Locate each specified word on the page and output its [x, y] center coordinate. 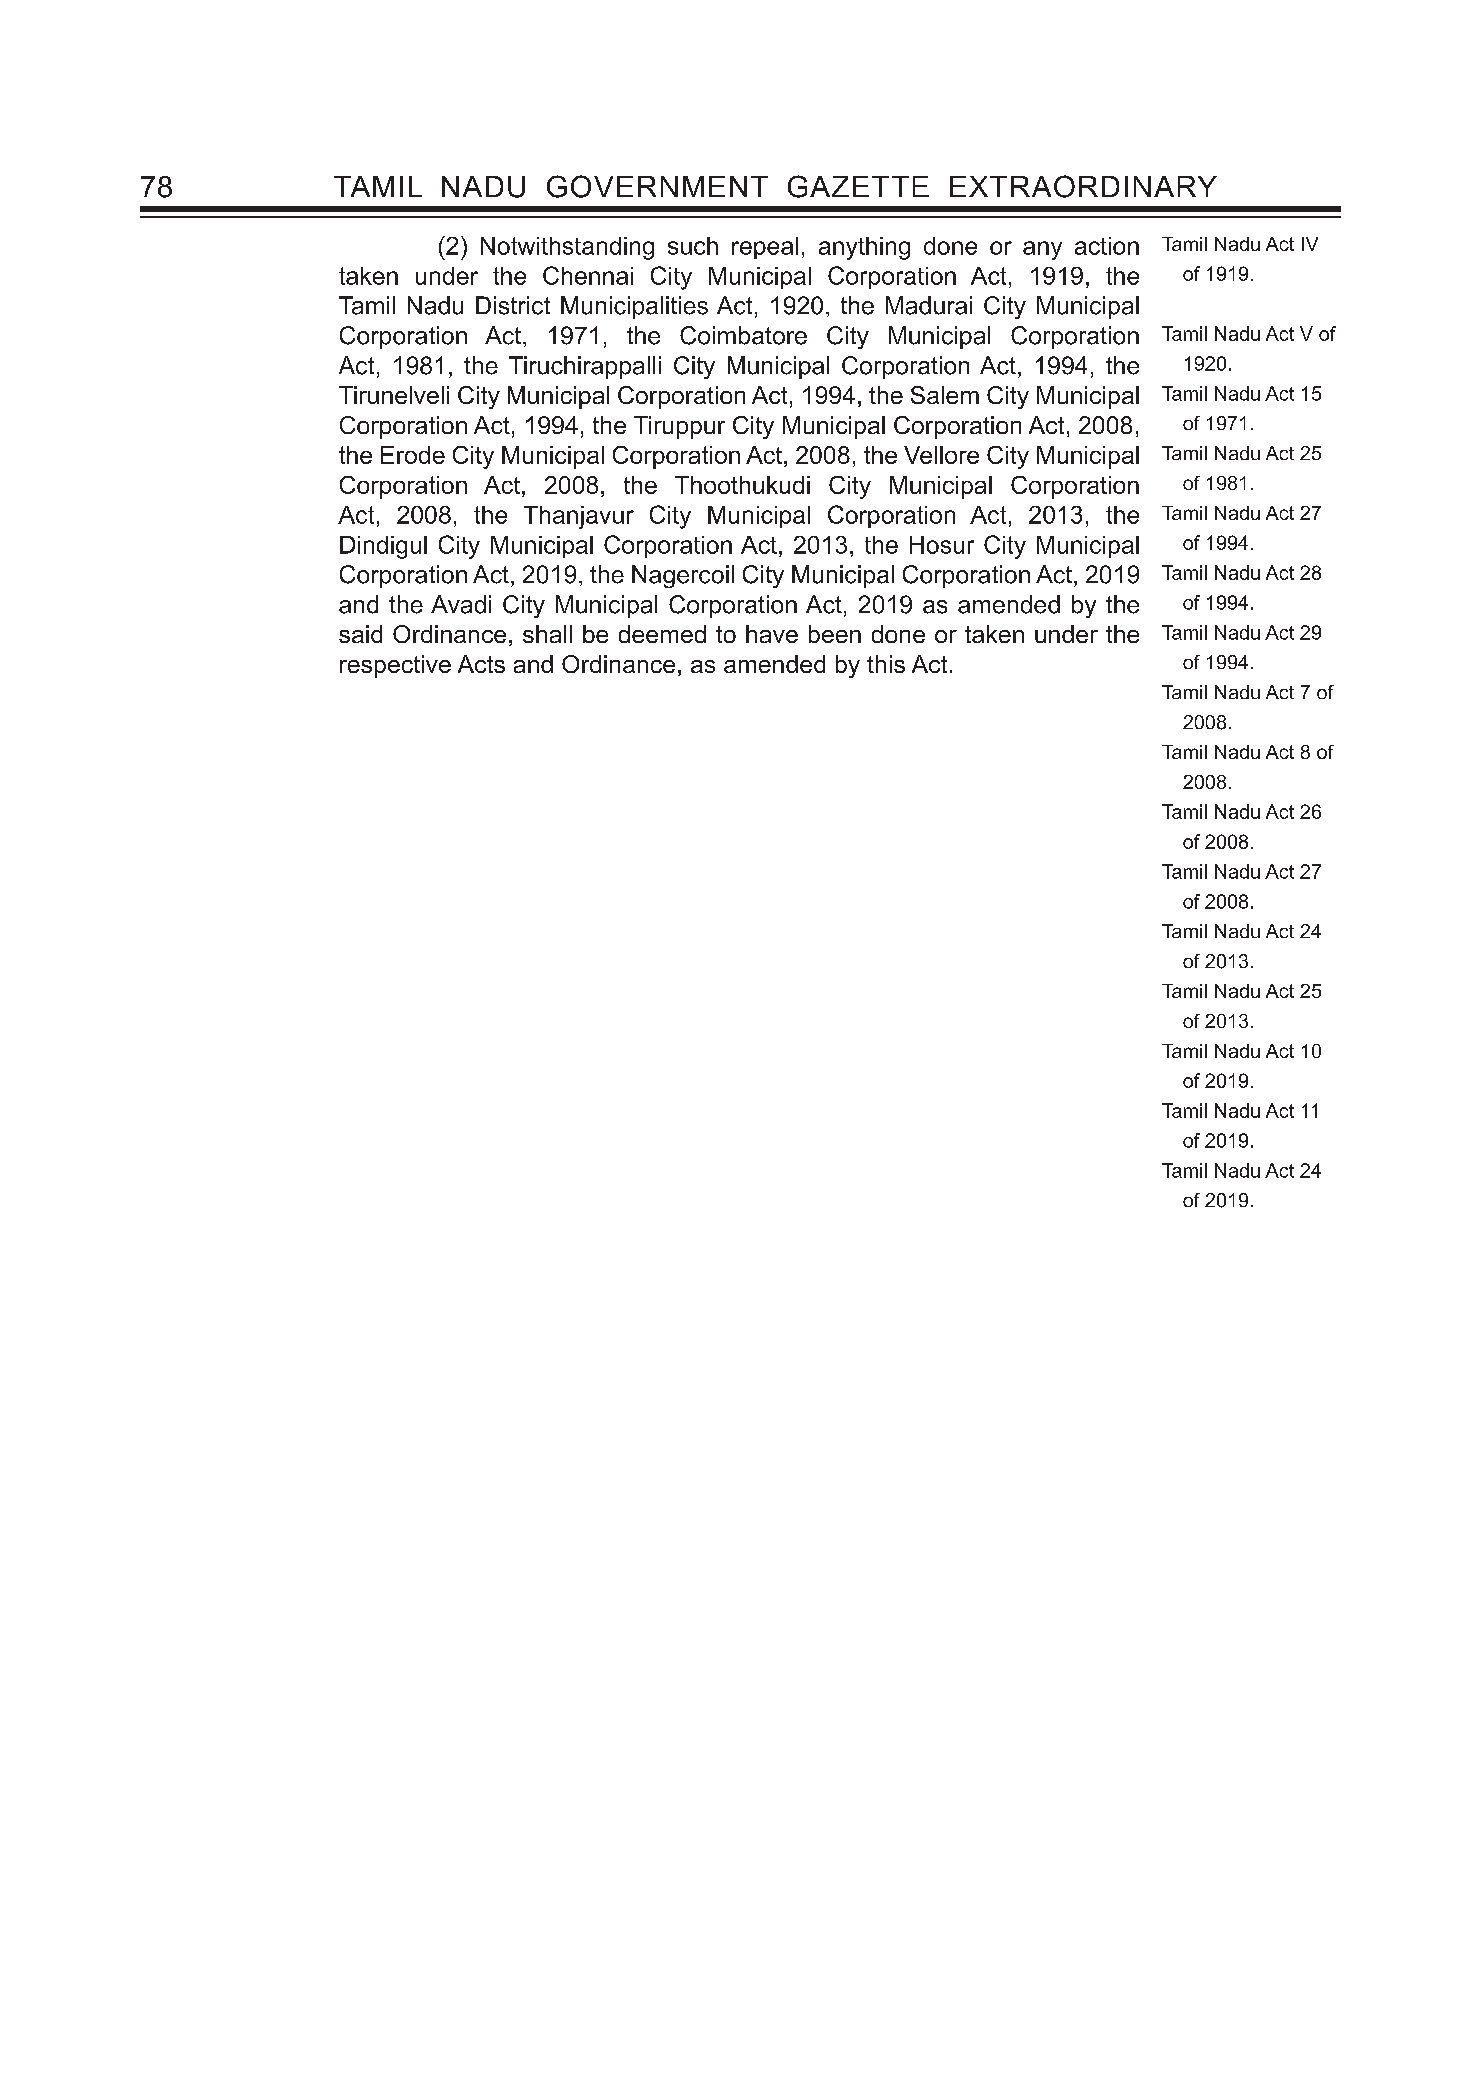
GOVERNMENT [657, 186]
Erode [413, 455]
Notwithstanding [567, 248]
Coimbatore [743, 335]
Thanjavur [579, 517]
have [772, 634]
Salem [945, 395]
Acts [481, 664]
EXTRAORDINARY [1083, 186]
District [513, 305]
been [835, 634]
